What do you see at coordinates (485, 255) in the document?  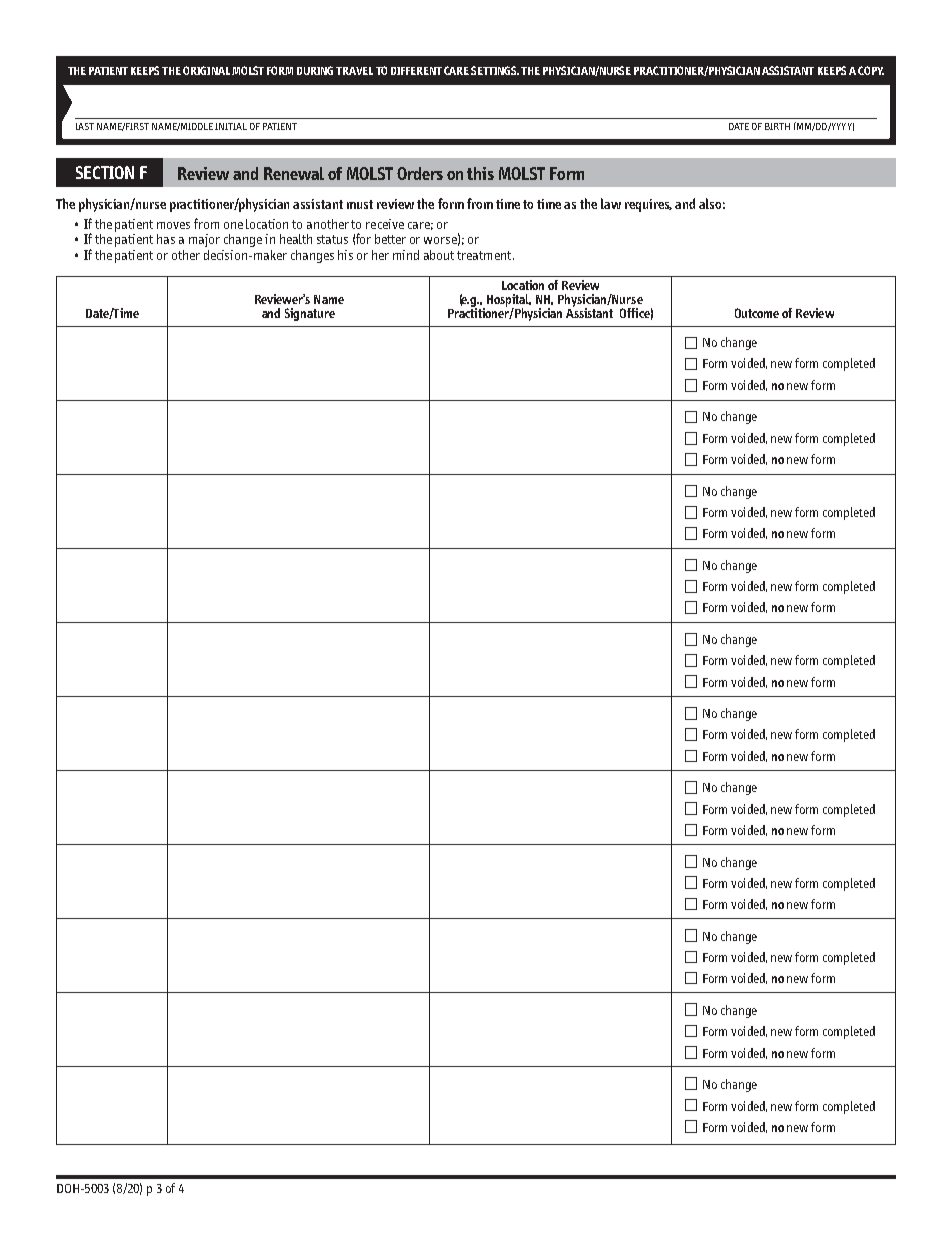 I see `treatment` at bounding box center [485, 255].
